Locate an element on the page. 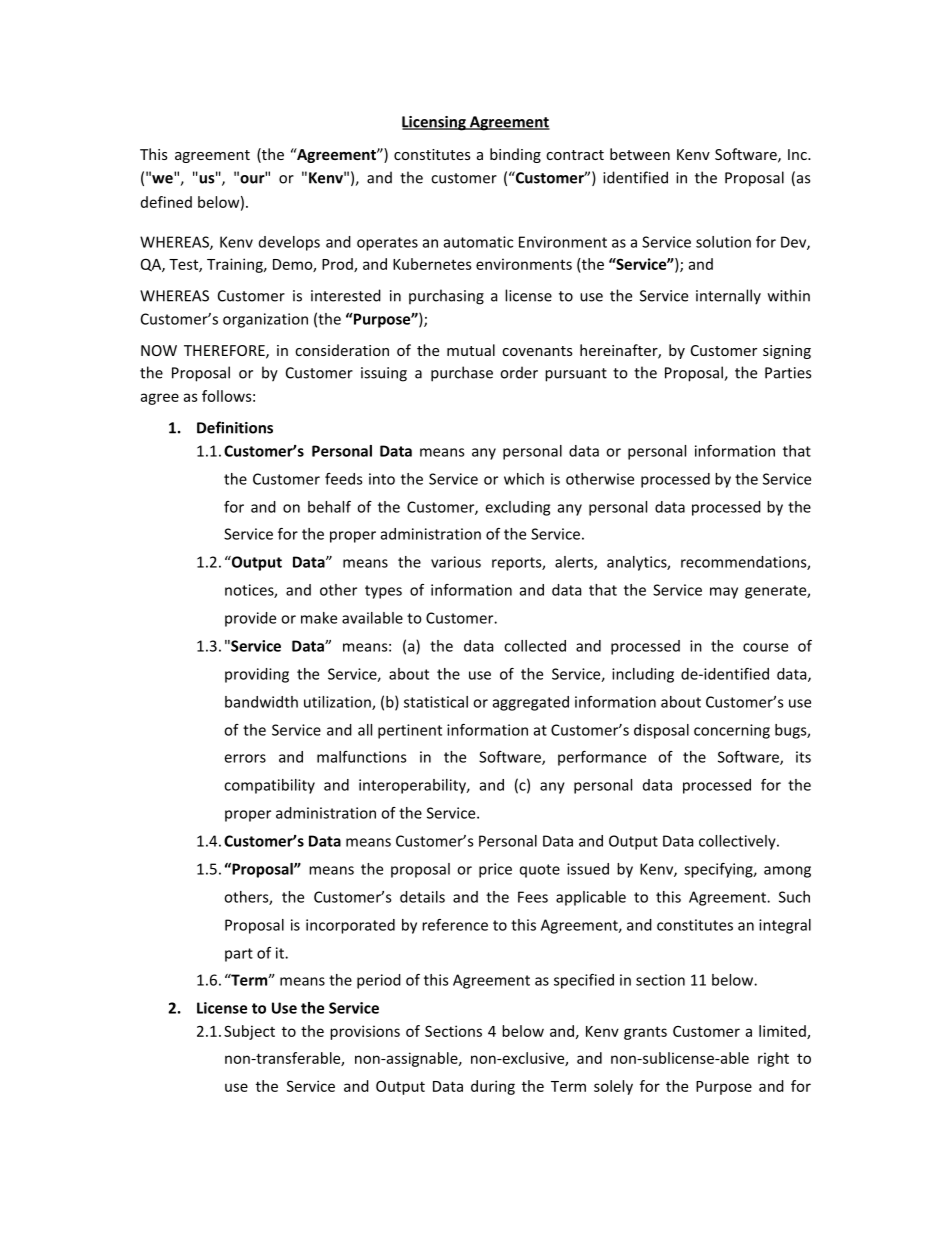 This document has height=1233, width=952. Subject is located at coordinates (249, 1032).
